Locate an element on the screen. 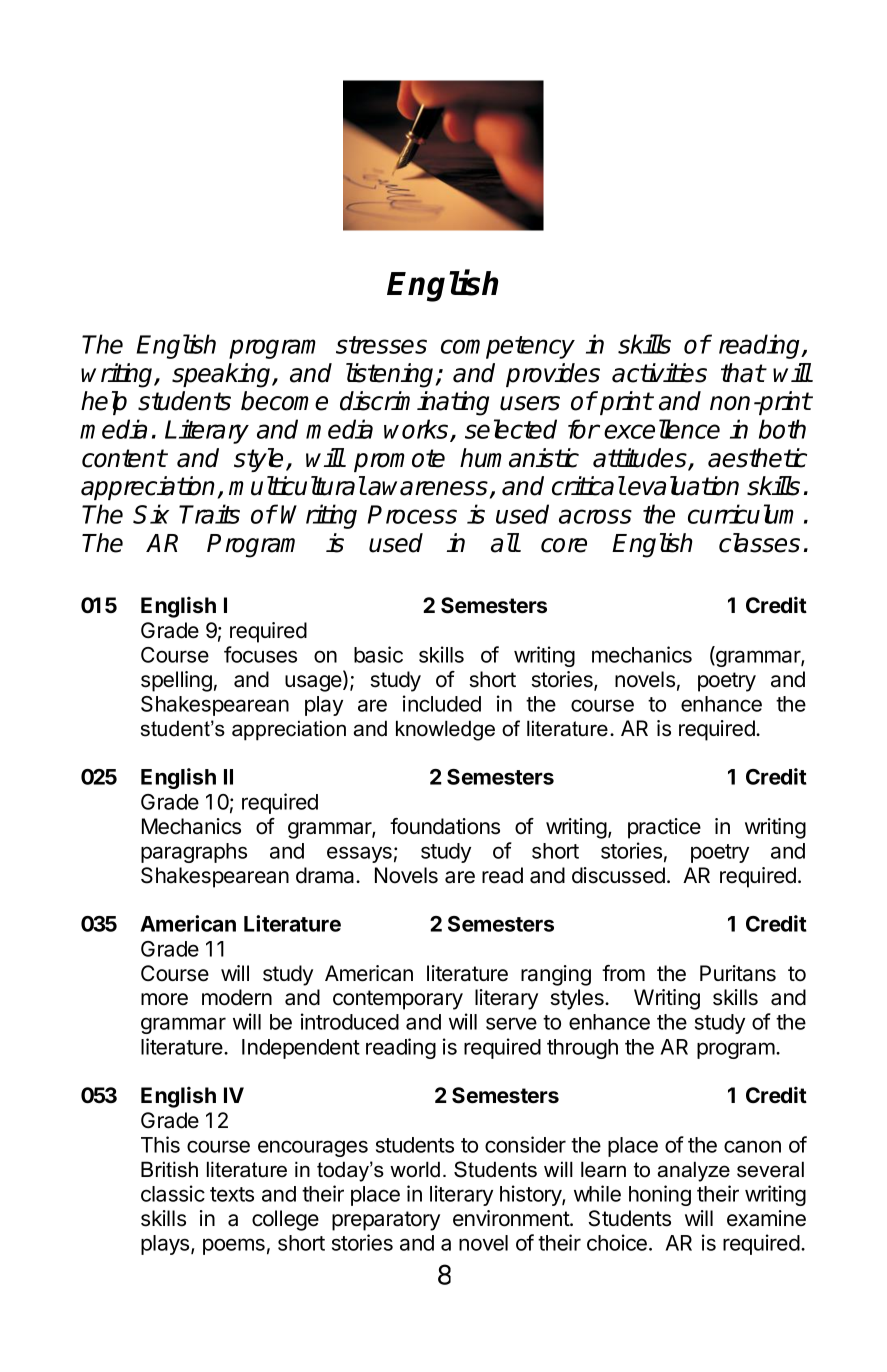 This screenshot has width=887, height=1372. foundations is located at coordinates (445, 826).
